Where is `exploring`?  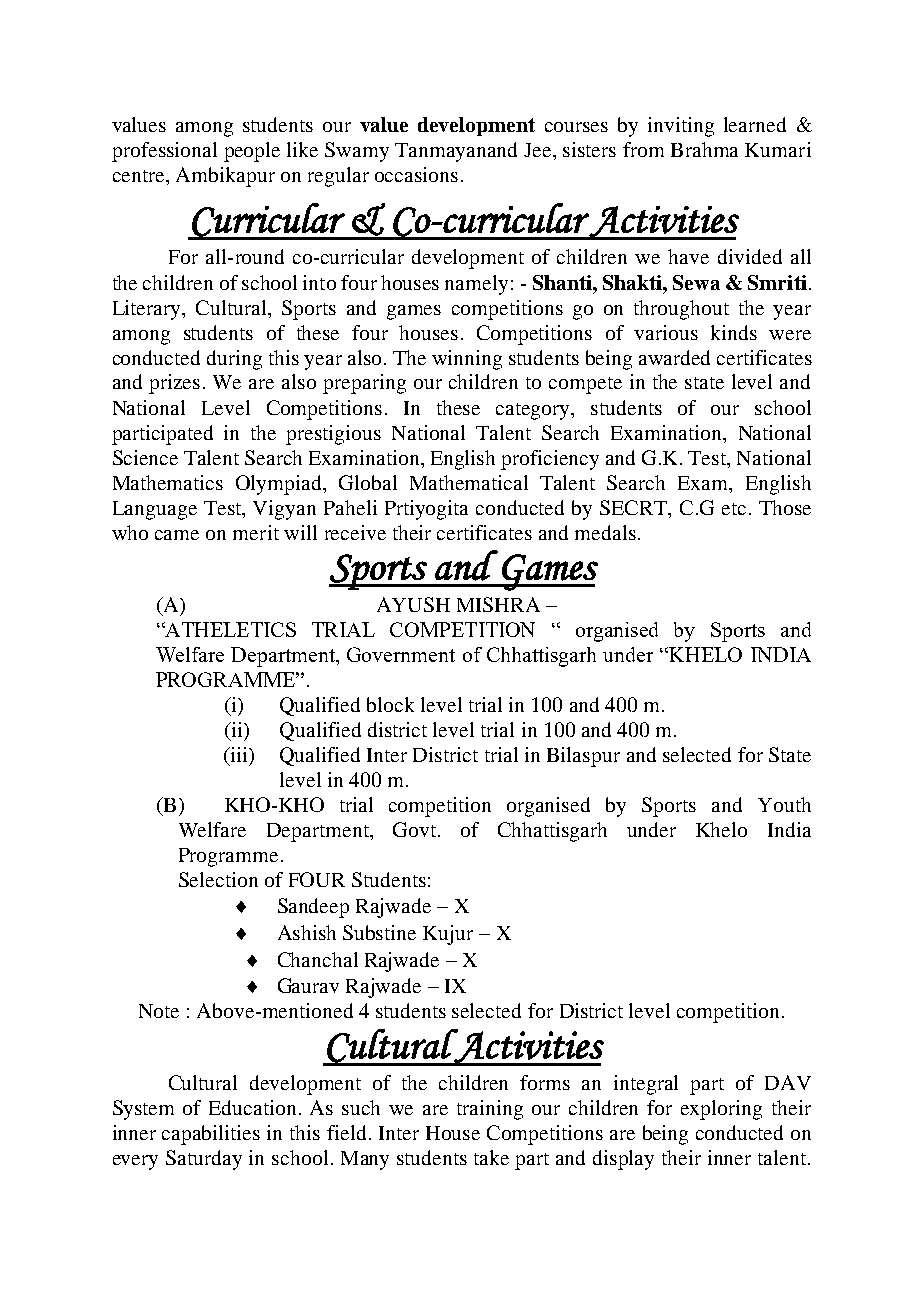 exploring is located at coordinates (721, 1110).
